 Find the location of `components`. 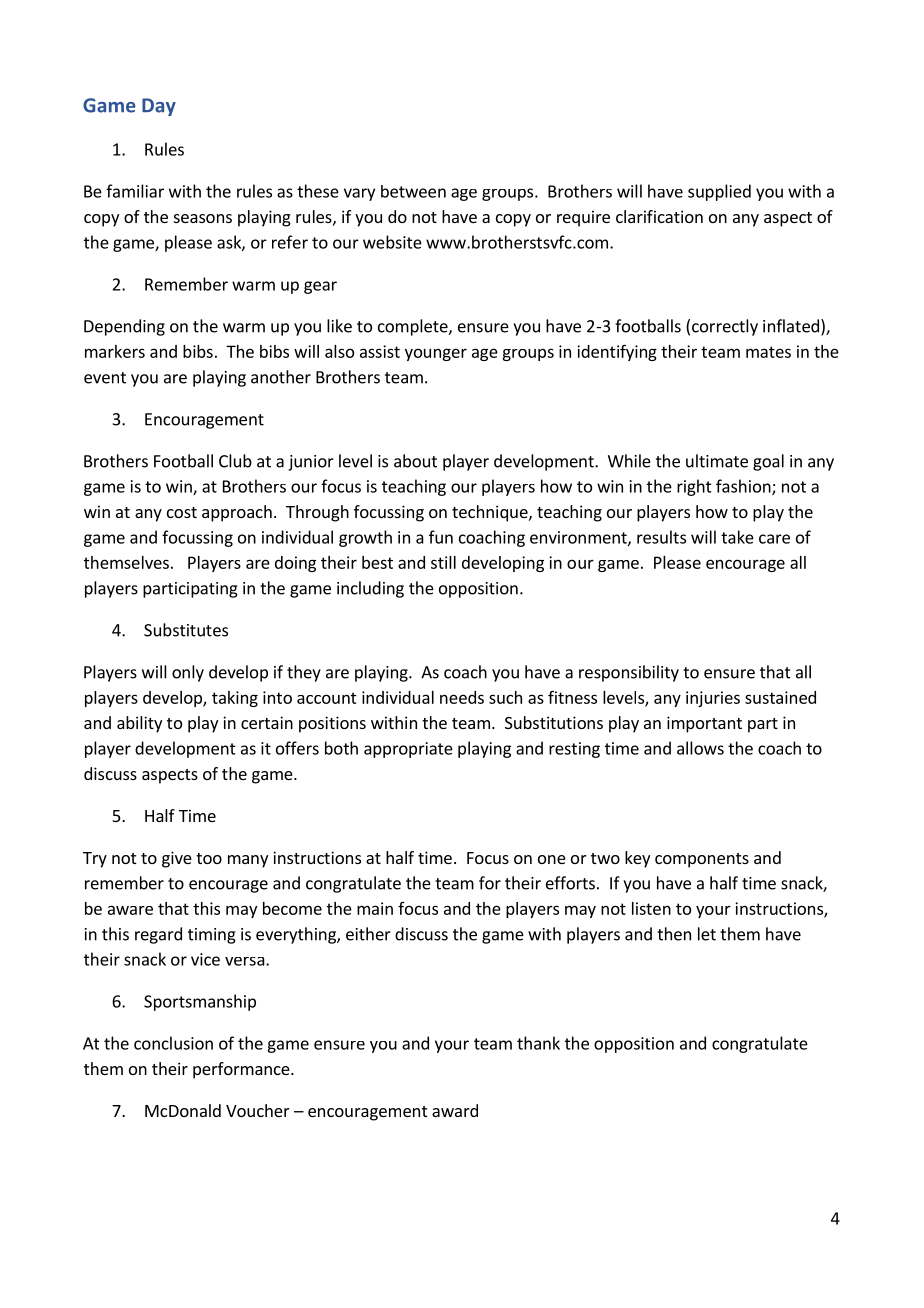

components is located at coordinates (702, 860).
